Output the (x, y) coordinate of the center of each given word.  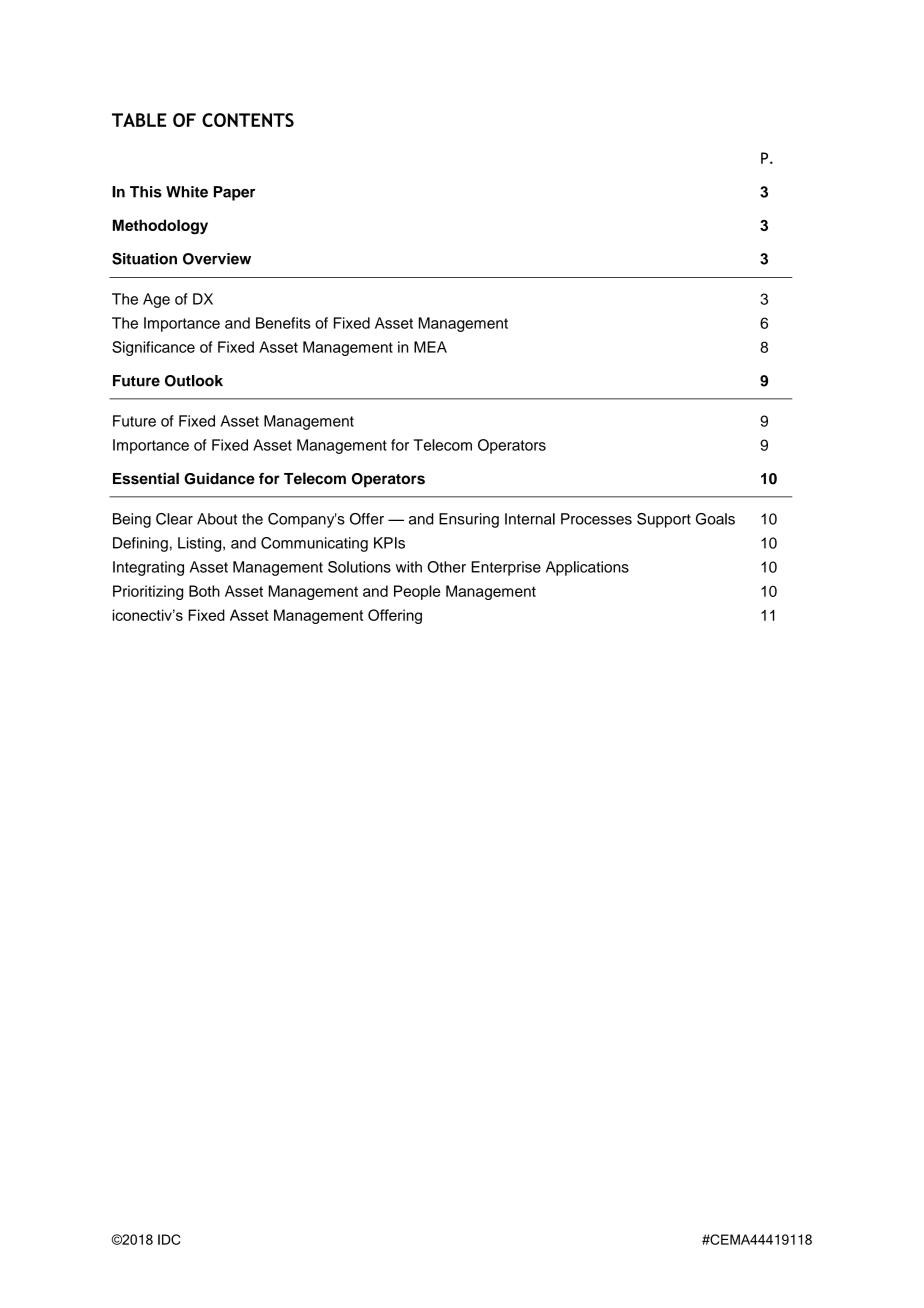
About (217, 519)
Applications (587, 568)
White (187, 192)
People (417, 592)
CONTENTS (248, 120)
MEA (430, 347)
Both (204, 591)
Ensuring (469, 520)
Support (664, 520)
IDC (169, 1239)
